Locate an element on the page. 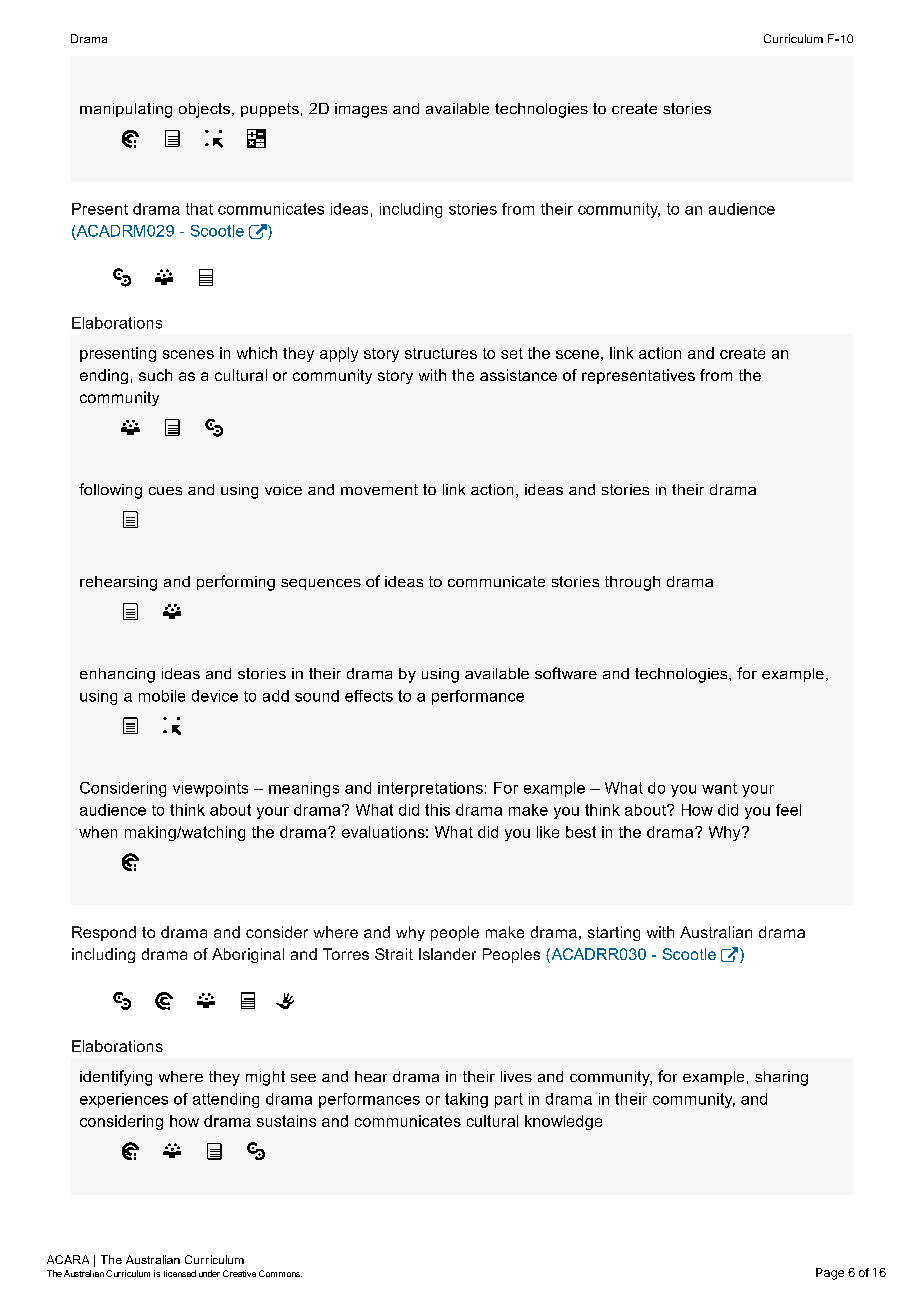 The image size is (924, 1308). taking is located at coordinates (466, 1100).
